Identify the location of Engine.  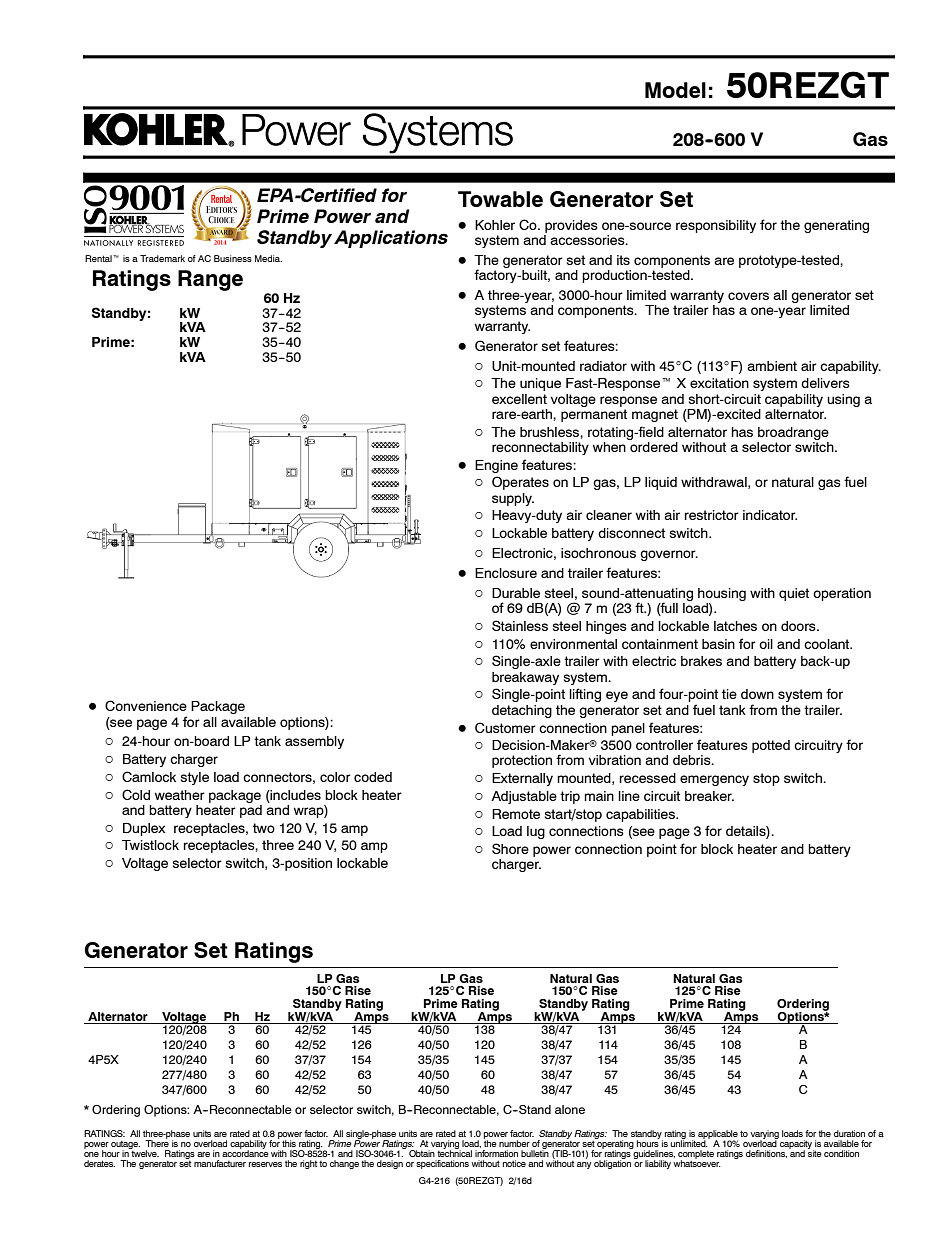
(496, 466).
